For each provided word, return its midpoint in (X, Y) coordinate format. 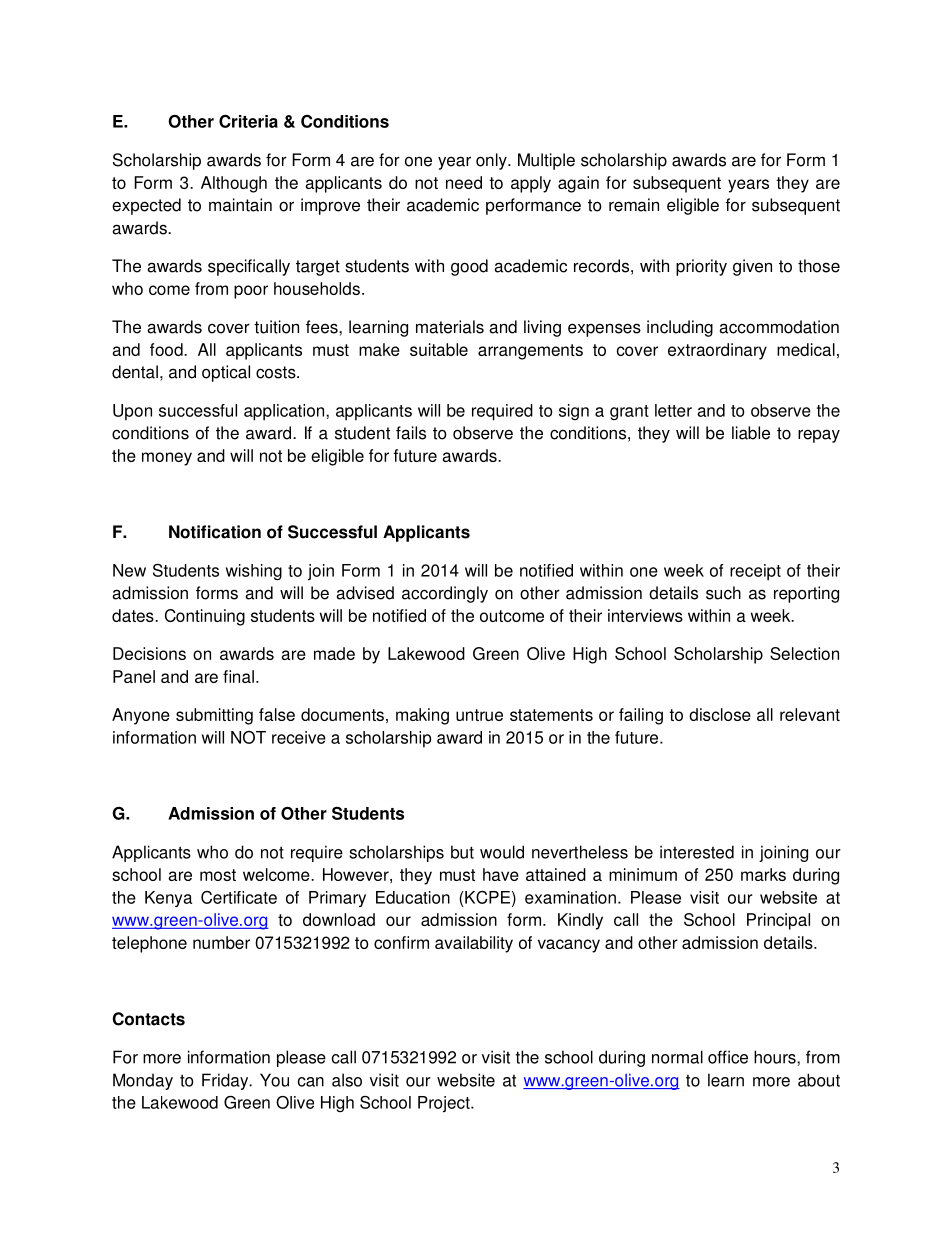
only (492, 161)
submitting (214, 716)
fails (411, 433)
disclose (720, 714)
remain (634, 205)
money (167, 459)
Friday (226, 1081)
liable (751, 433)
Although (234, 184)
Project (445, 1104)
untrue (479, 715)
